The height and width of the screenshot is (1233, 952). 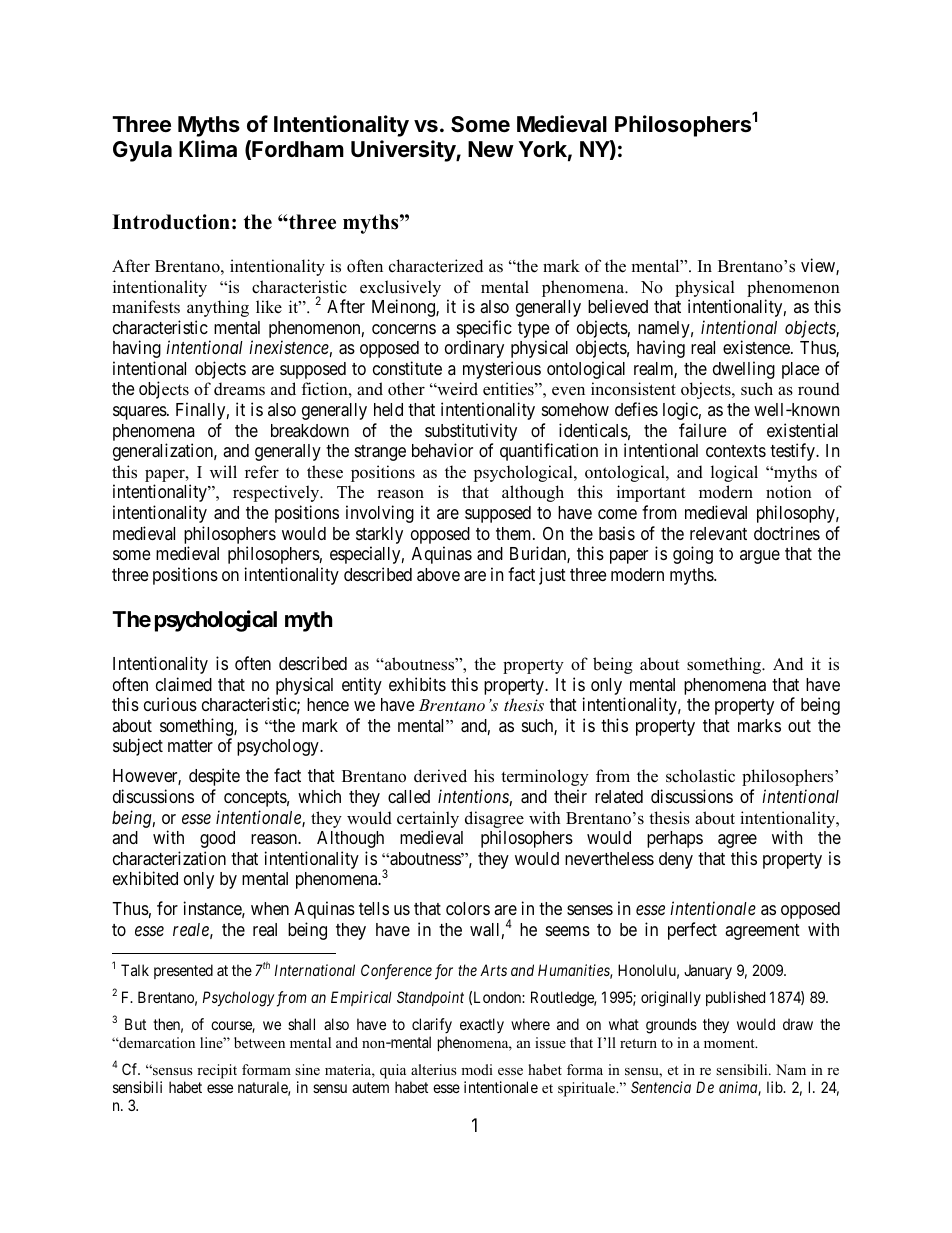 I want to click on going, so click(x=693, y=555).
